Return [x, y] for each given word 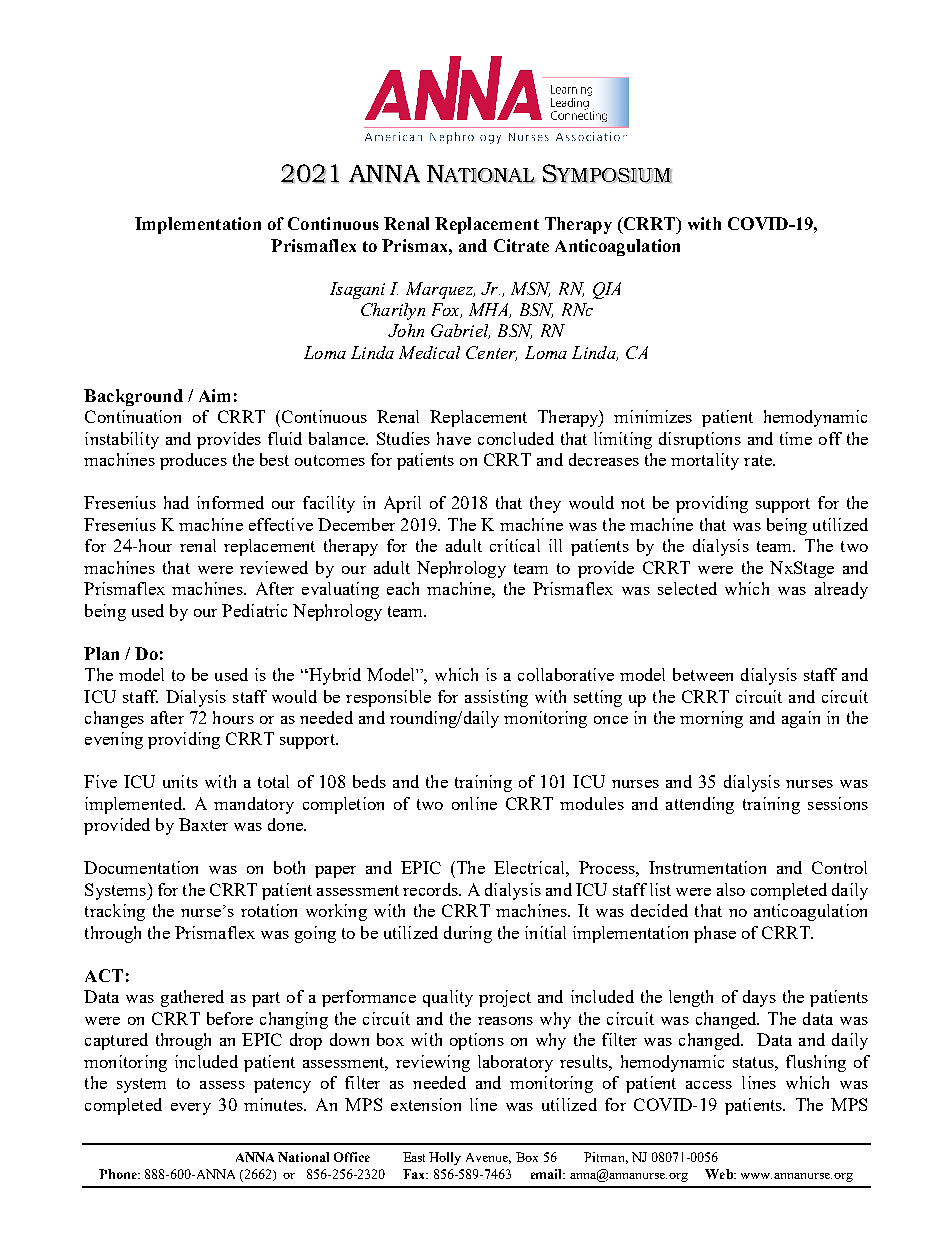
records [431, 889]
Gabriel [460, 331]
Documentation [141, 867]
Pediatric [254, 610]
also [731, 889]
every [191, 1109]
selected [687, 588]
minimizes [653, 416]
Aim [214, 395]
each [403, 588]
